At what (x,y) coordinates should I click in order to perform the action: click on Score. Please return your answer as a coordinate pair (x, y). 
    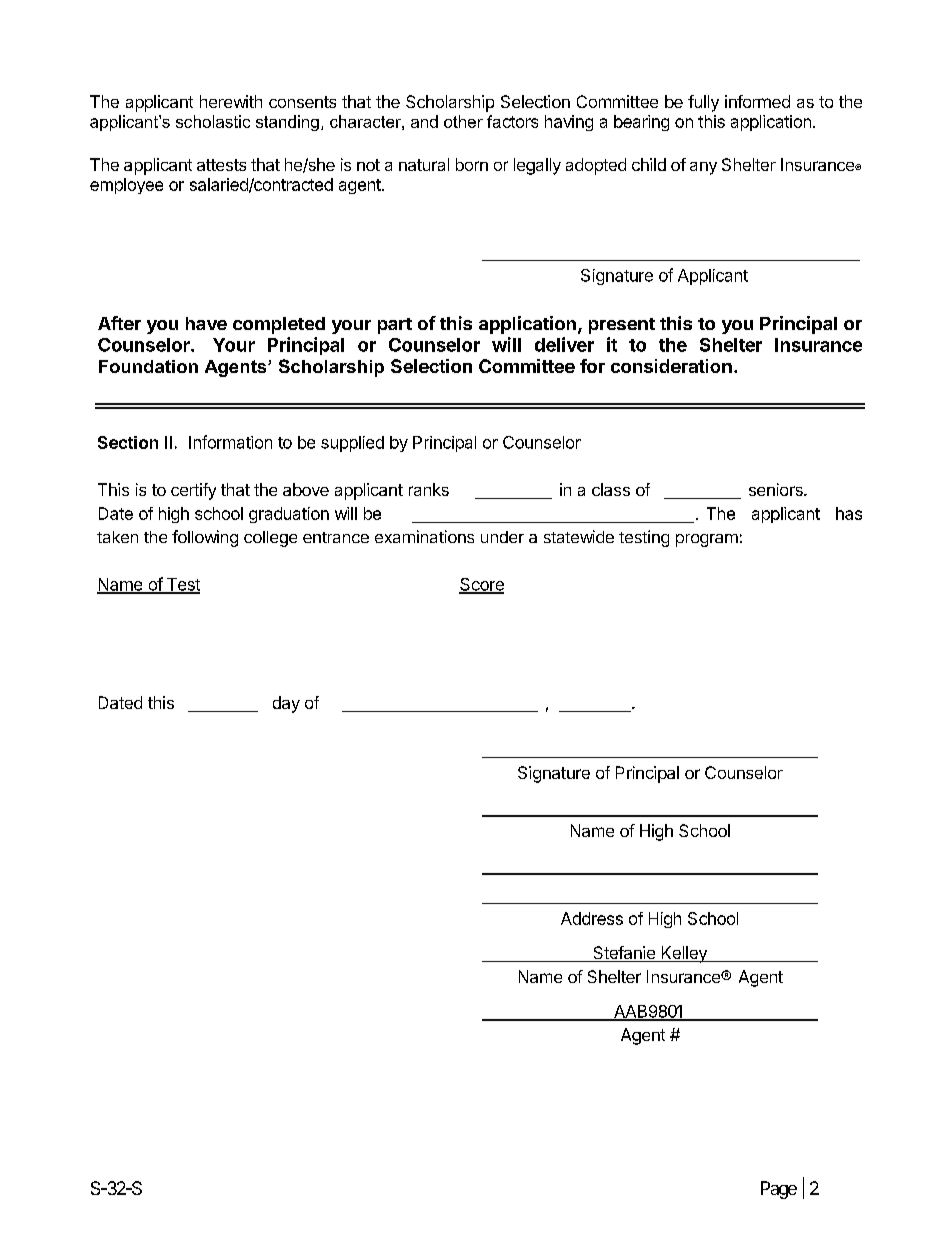
    Looking at the image, I should click on (481, 585).
